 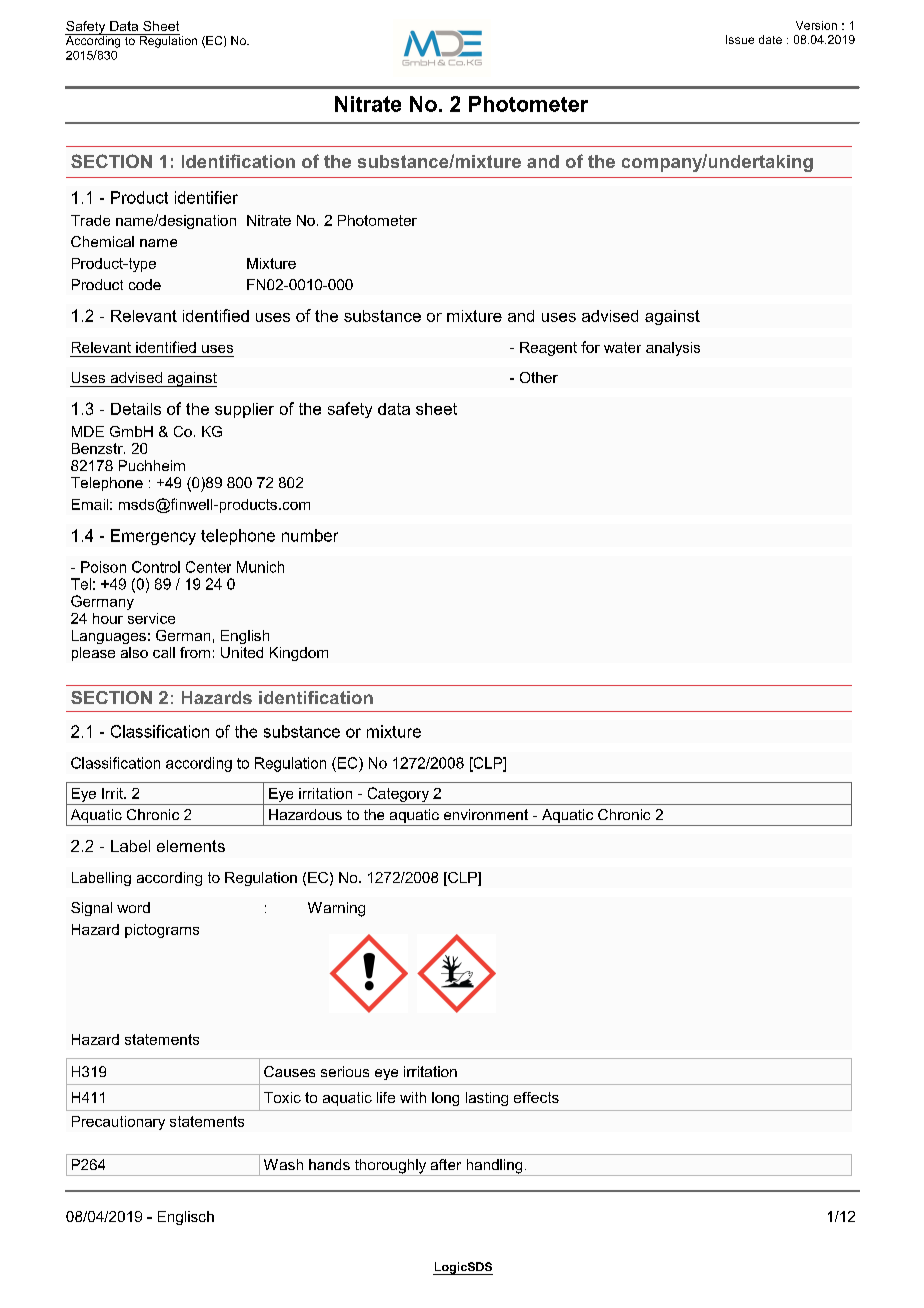 What do you see at coordinates (536, 1097) in the document?
I see `effects` at bounding box center [536, 1097].
